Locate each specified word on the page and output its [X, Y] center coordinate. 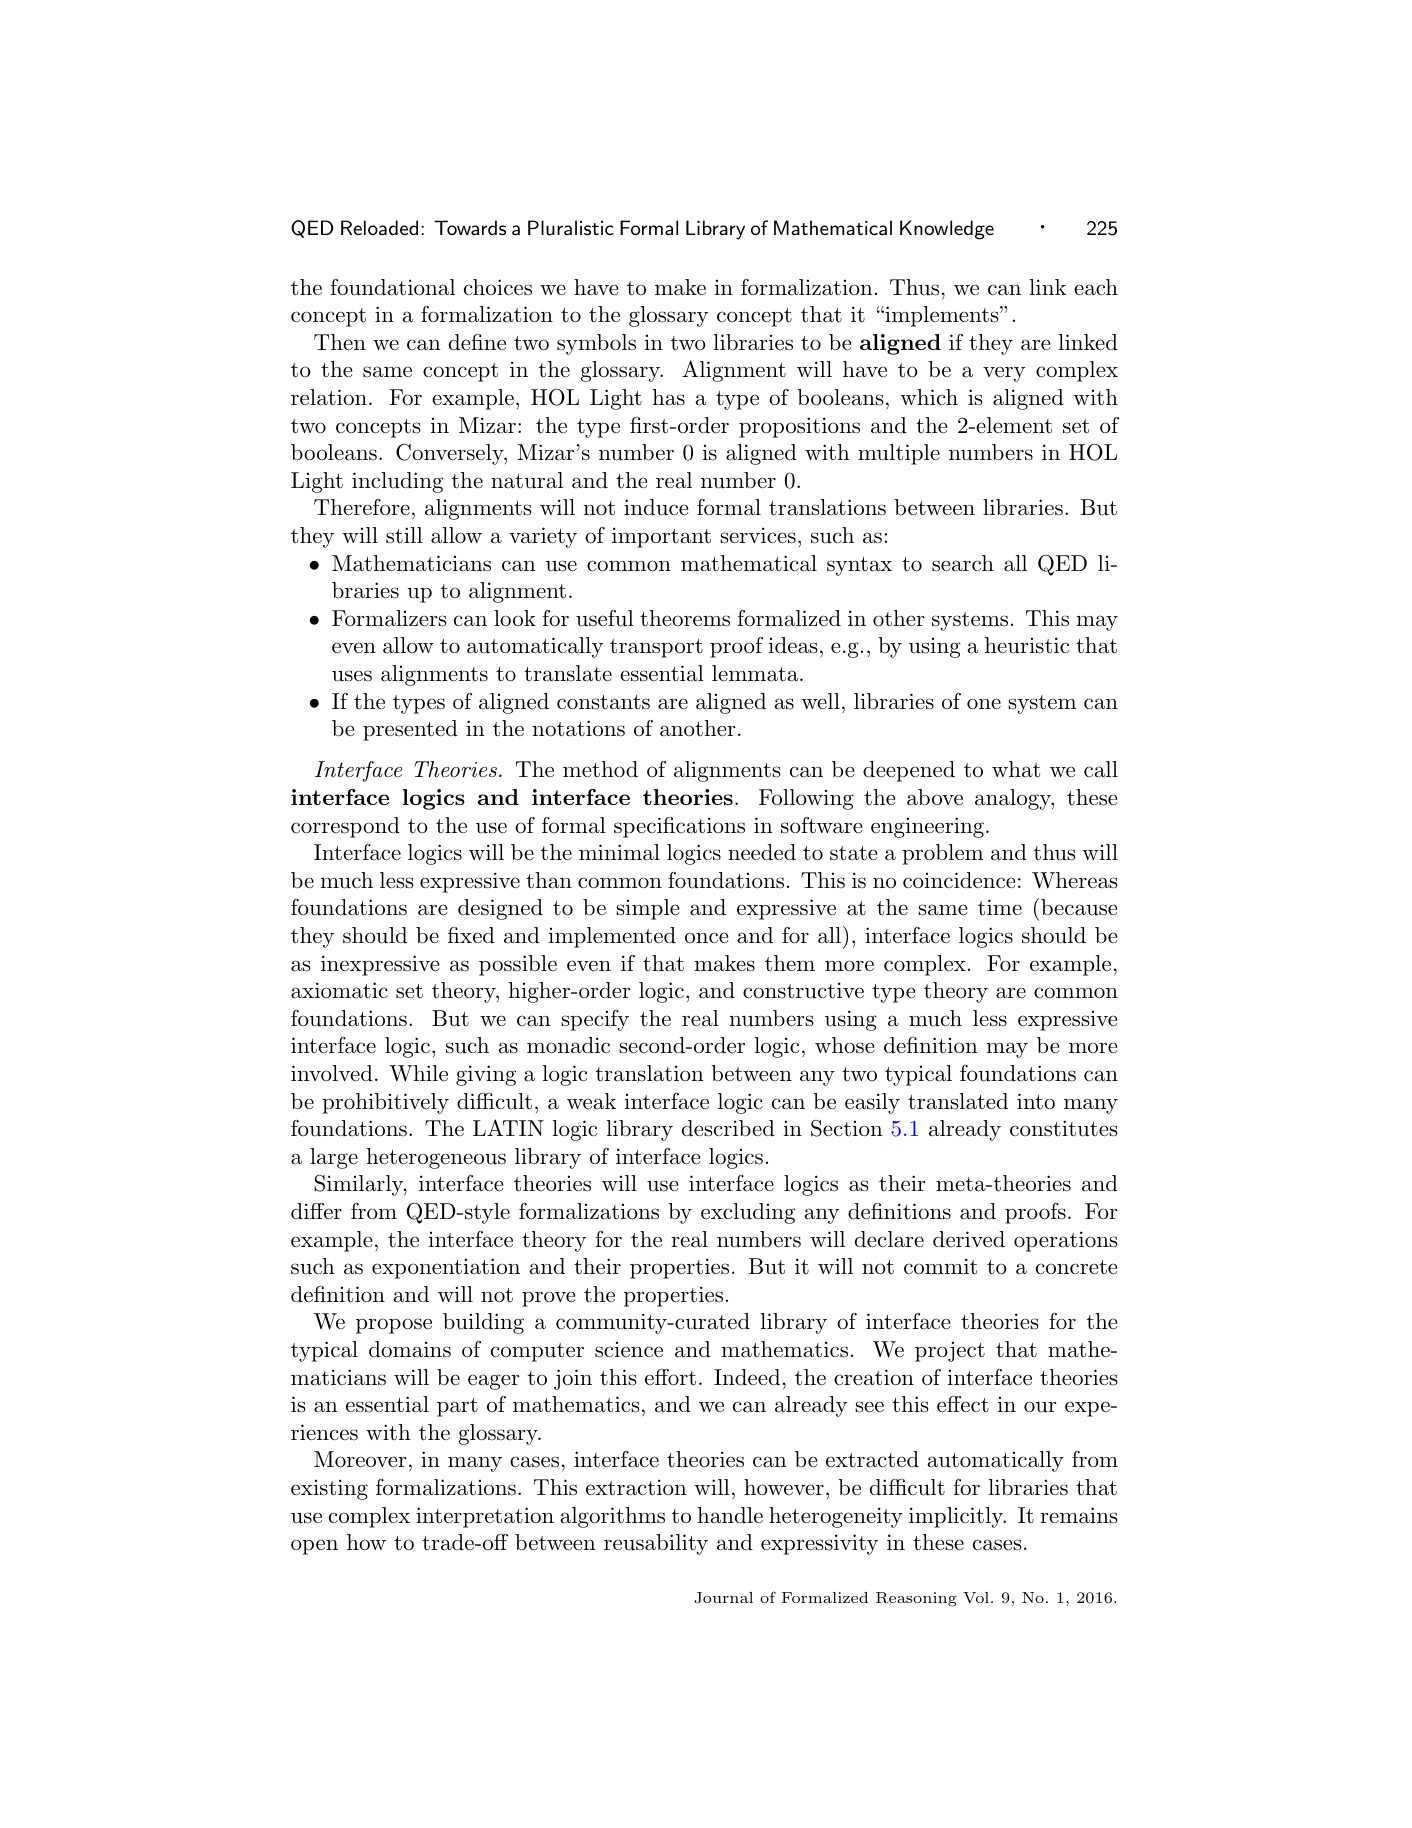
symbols [596, 344]
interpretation [485, 1517]
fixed [471, 935]
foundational [393, 287]
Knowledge [947, 230]
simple [648, 909]
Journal [723, 1598]
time [1000, 907]
